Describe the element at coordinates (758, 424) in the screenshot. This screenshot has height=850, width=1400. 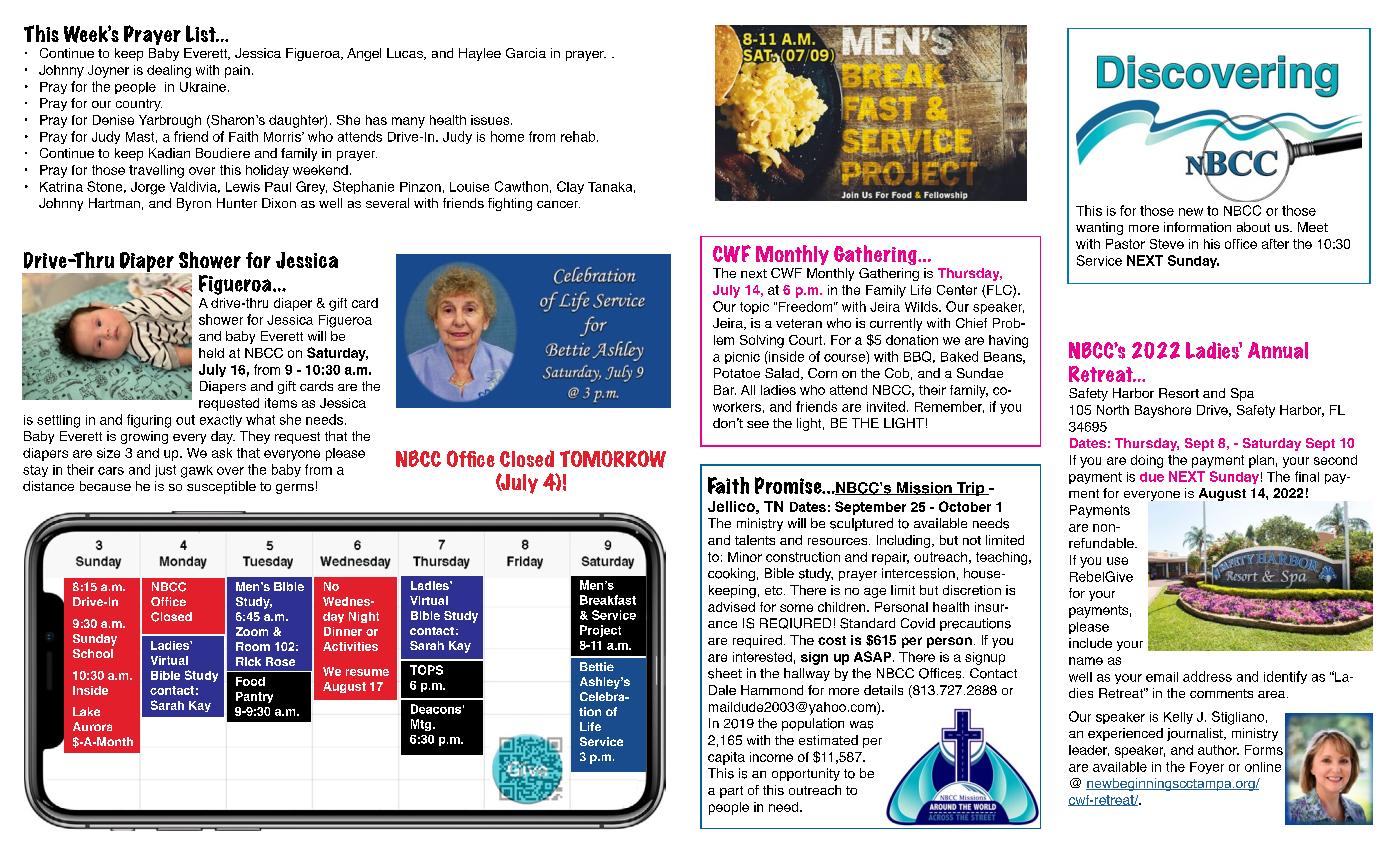
I see `see` at that location.
